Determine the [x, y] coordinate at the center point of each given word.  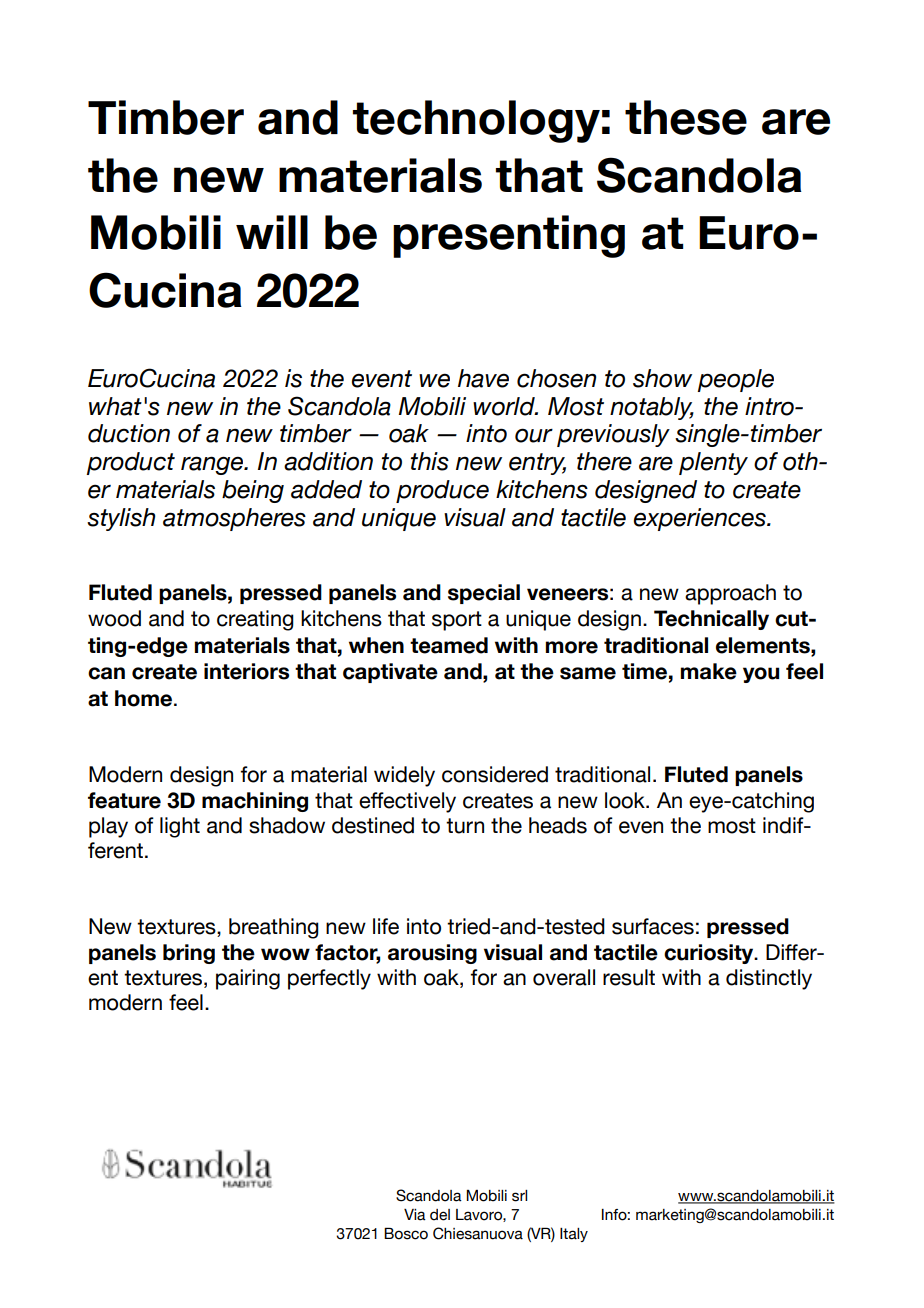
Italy [574, 1235]
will [272, 232]
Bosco [406, 1233]
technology [476, 121]
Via [415, 1215]
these [686, 117]
